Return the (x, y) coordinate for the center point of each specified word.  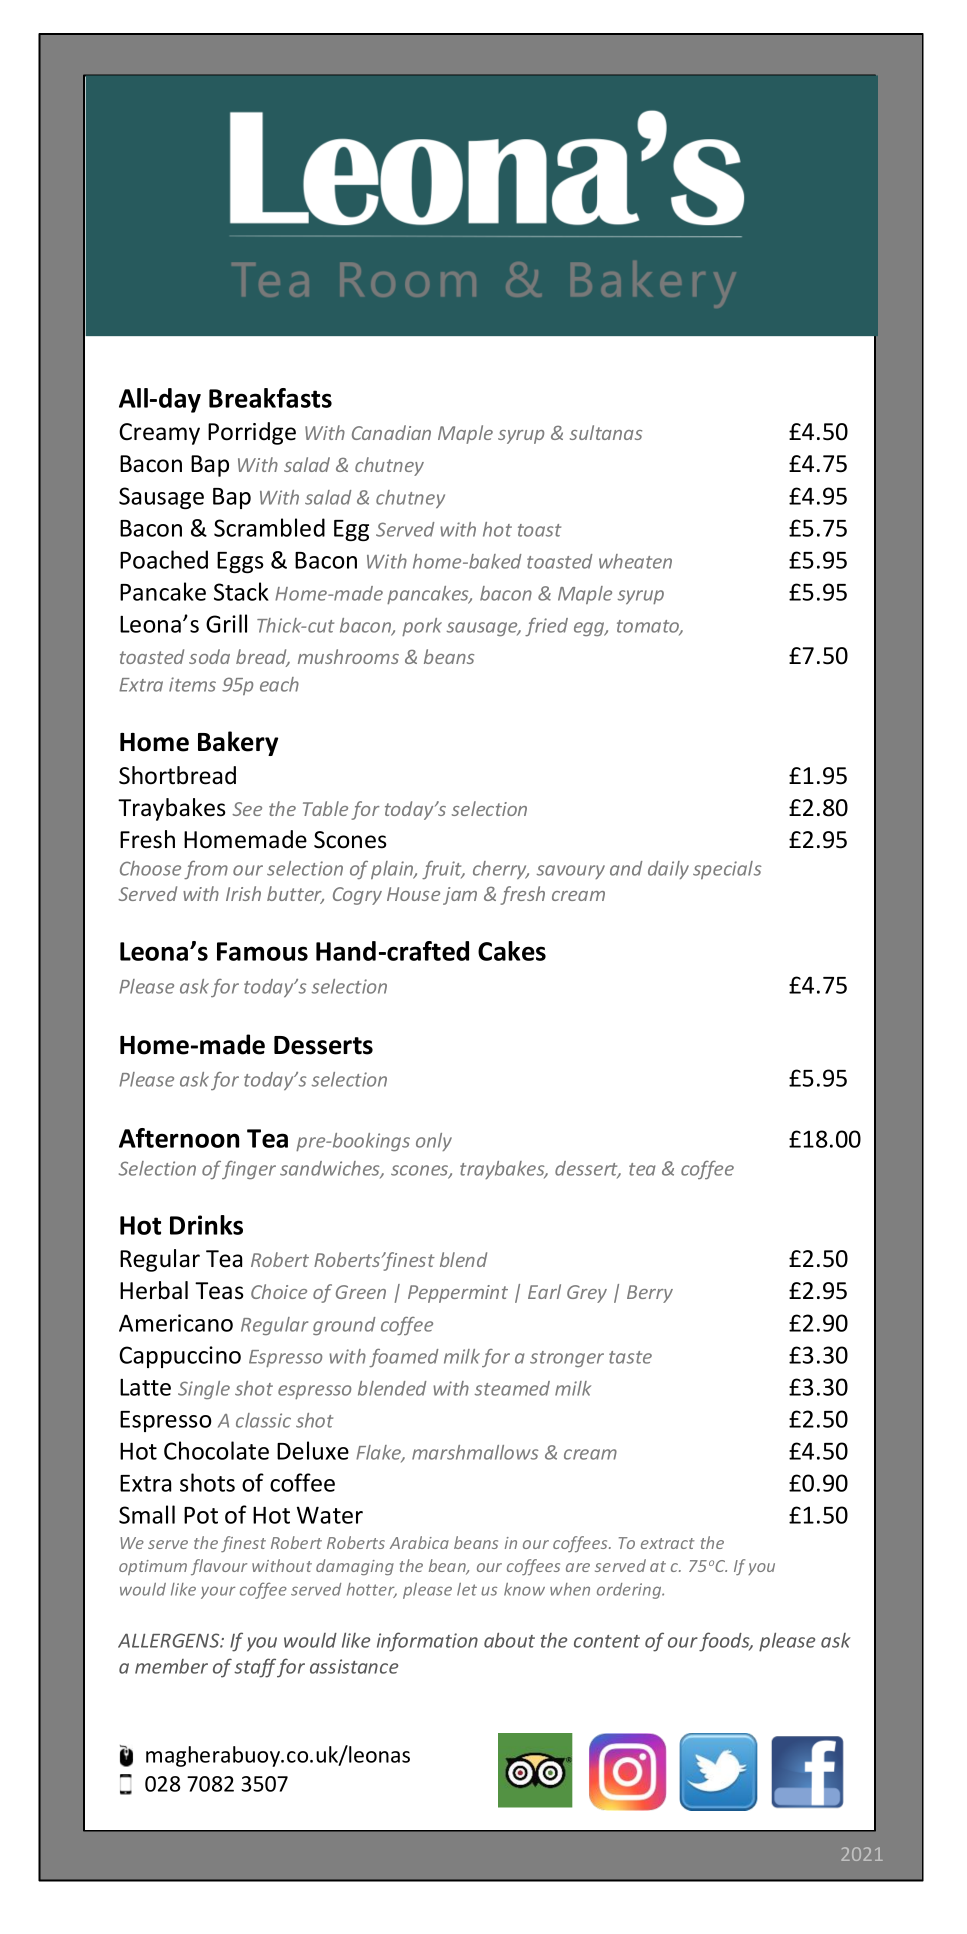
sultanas (606, 432)
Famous (262, 951)
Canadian (391, 432)
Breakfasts (270, 398)
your (218, 1592)
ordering (630, 1591)
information (427, 1642)
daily (668, 870)
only (434, 1142)
